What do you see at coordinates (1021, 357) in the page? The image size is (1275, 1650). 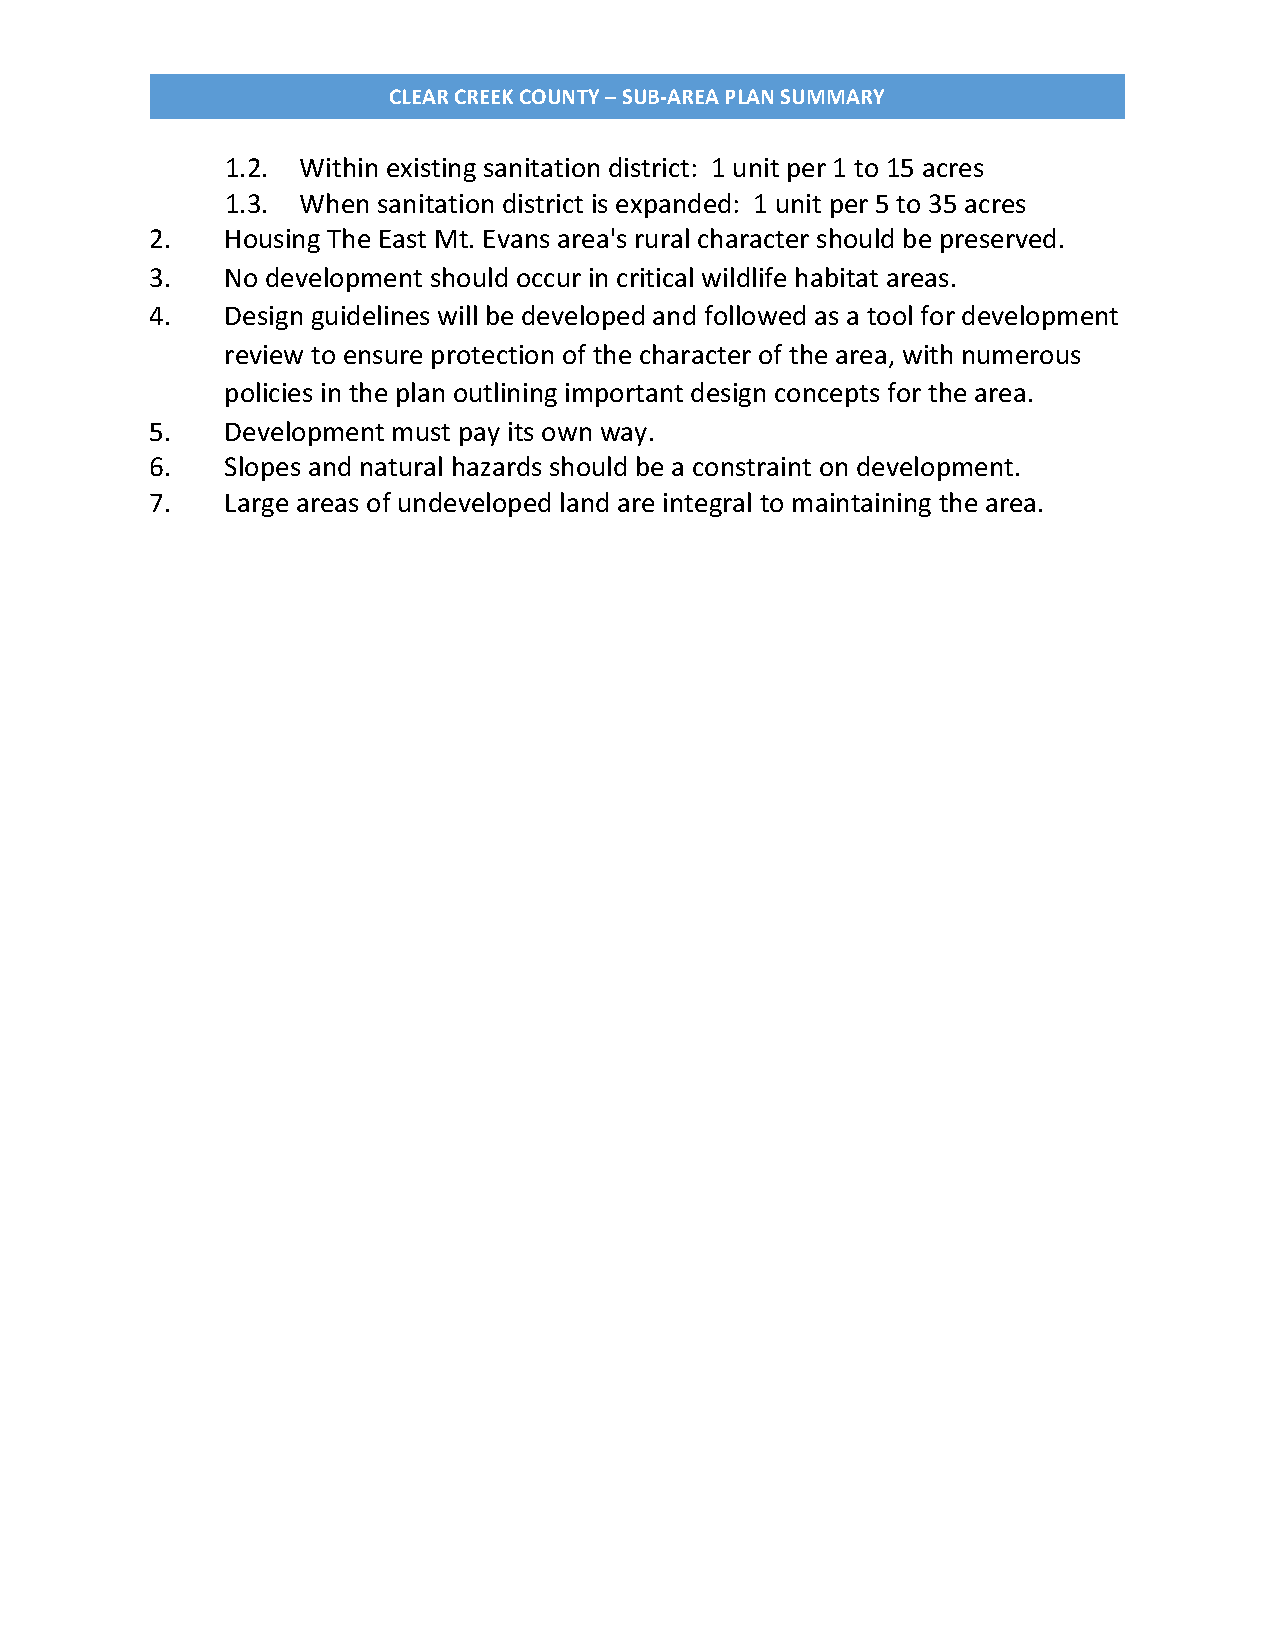 I see `numerous` at bounding box center [1021, 357].
